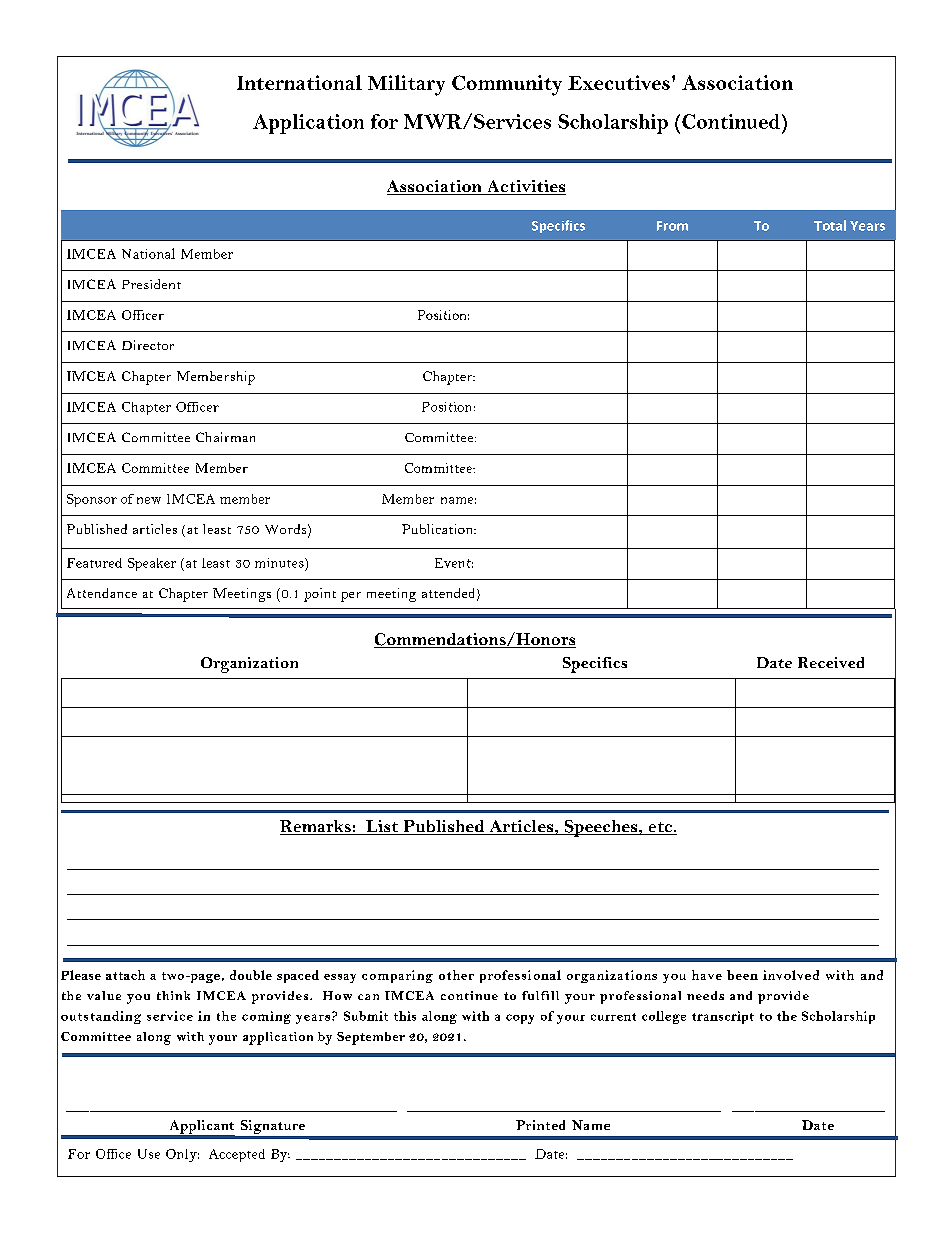 The image size is (952, 1233). I want to click on Use, so click(149, 1154).
